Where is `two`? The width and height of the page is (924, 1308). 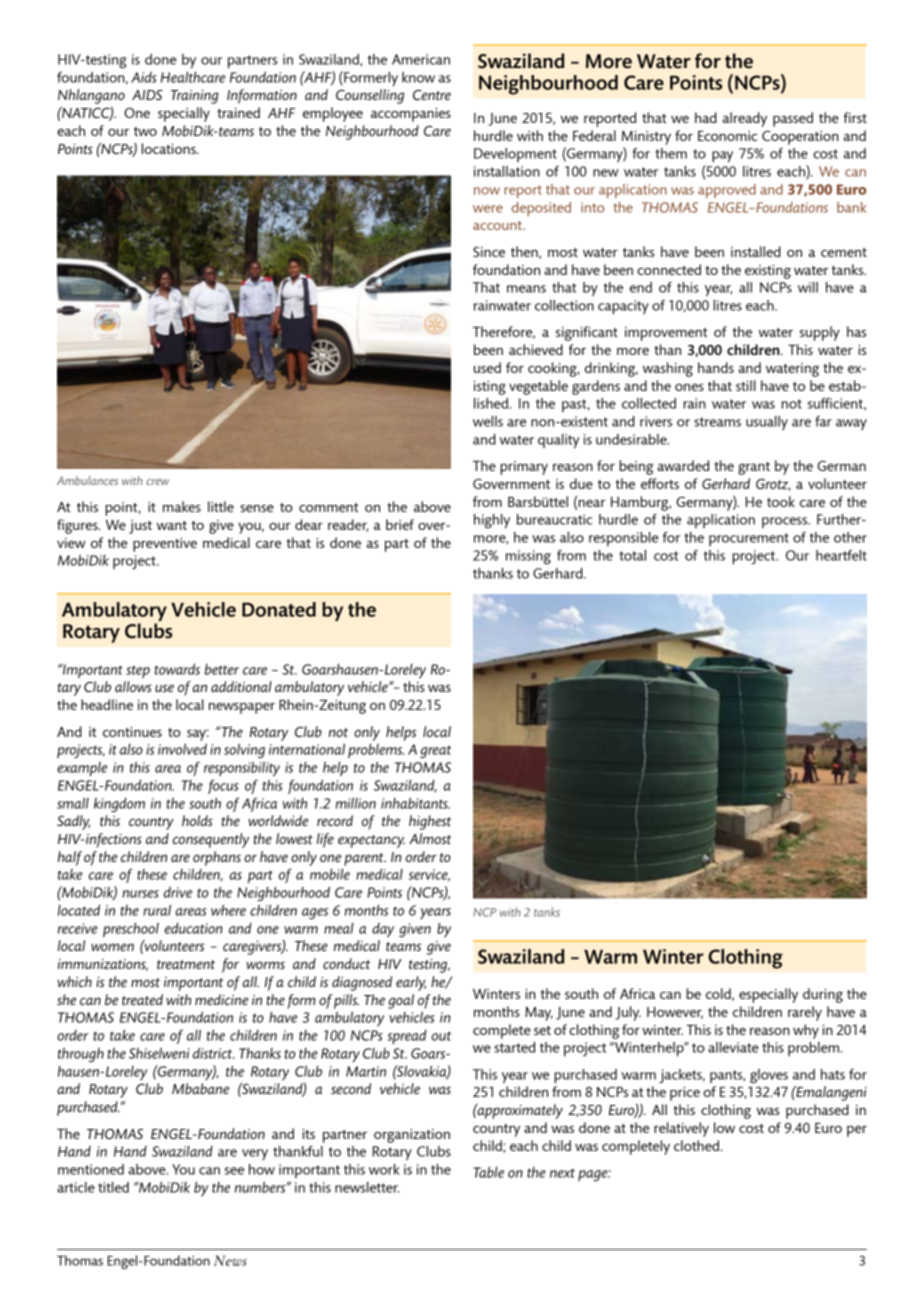
two is located at coordinates (145, 131).
